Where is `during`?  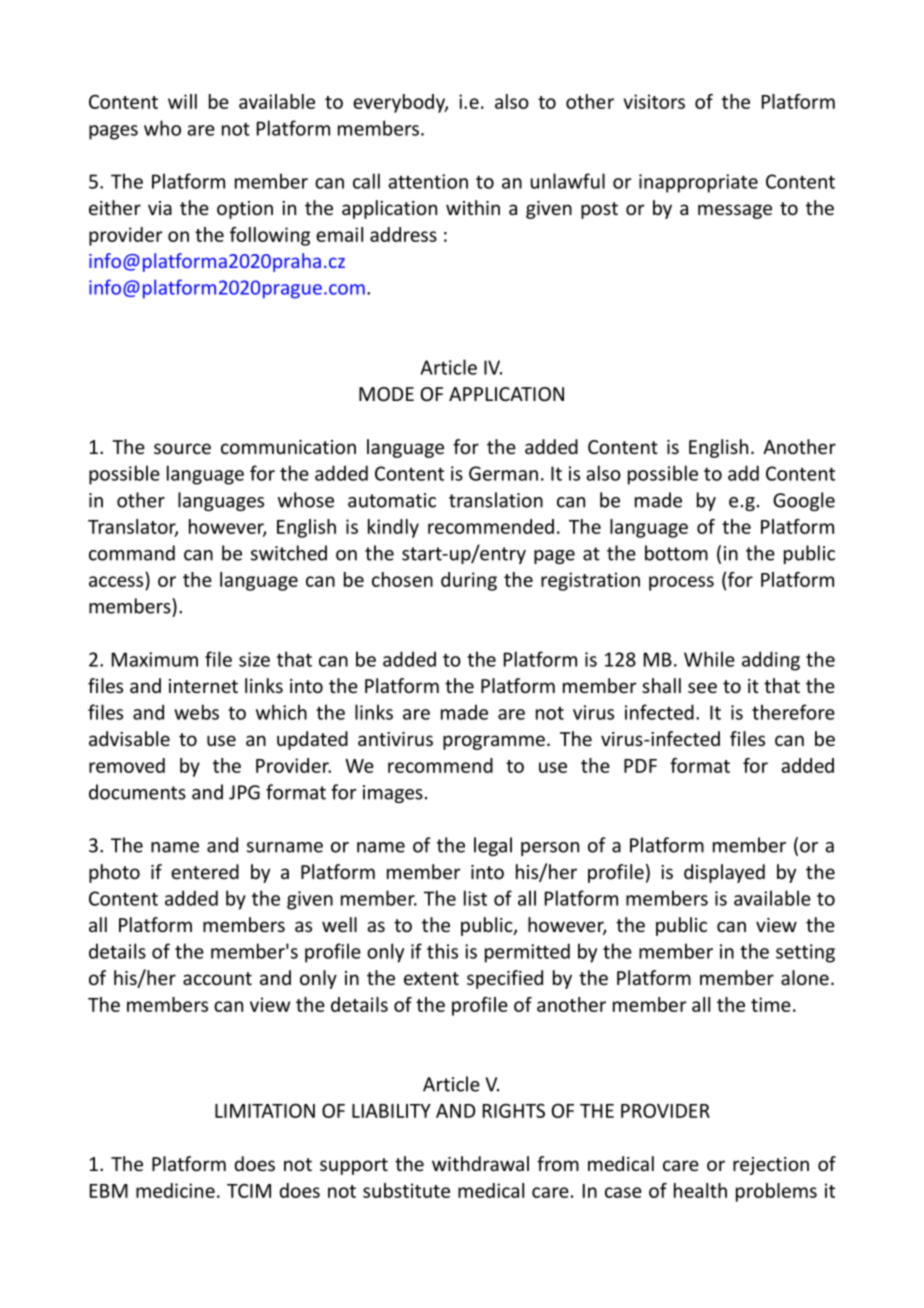
during is located at coordinates (469, 581).
